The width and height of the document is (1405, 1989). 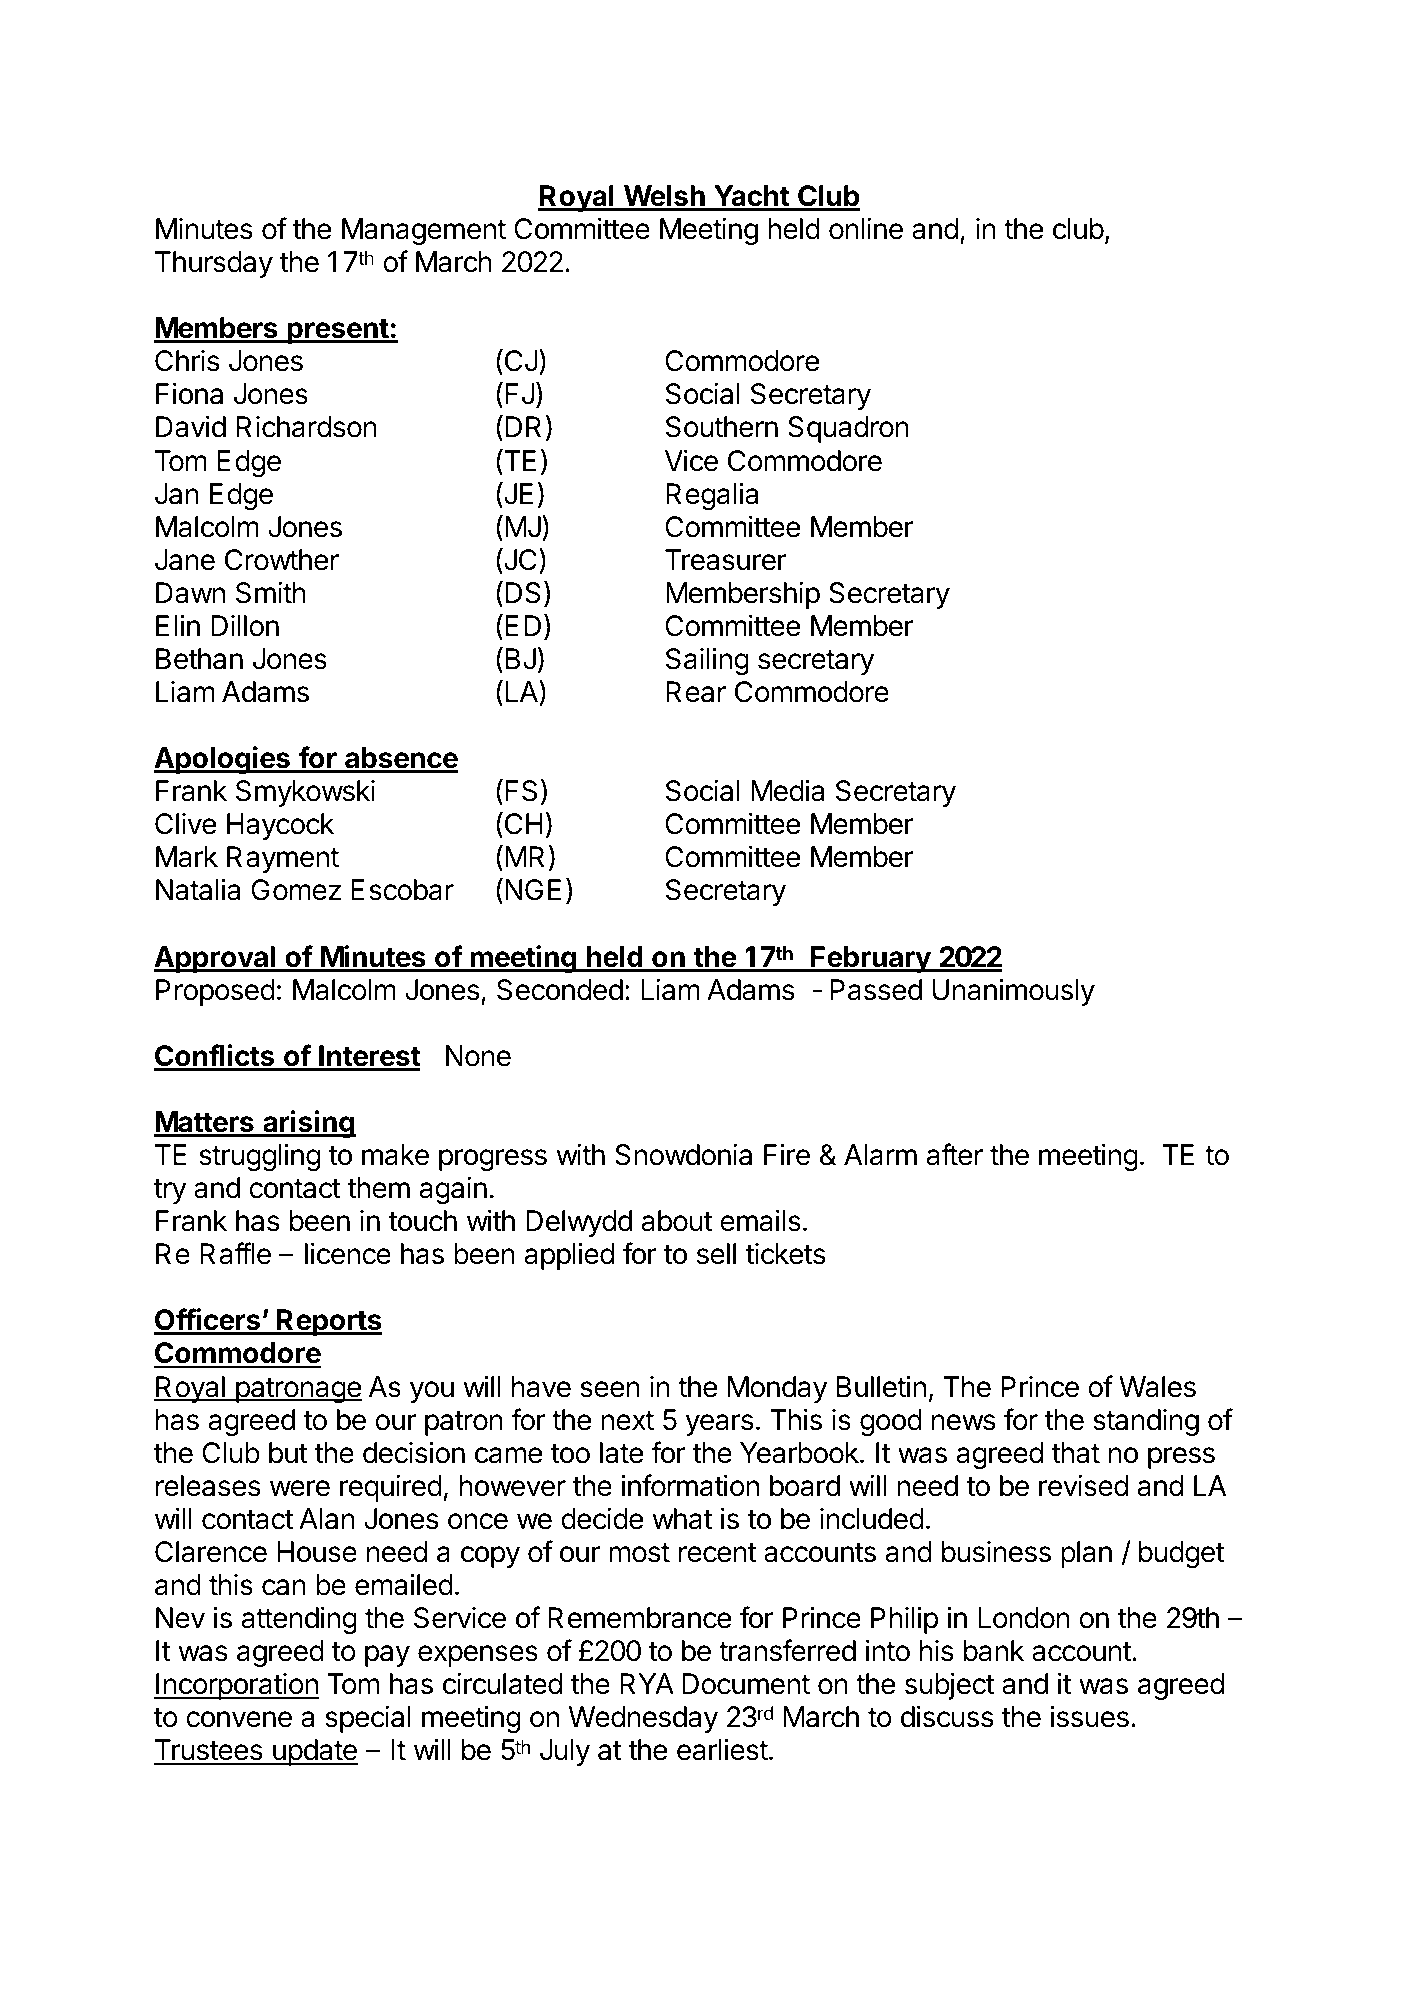 I want to click on Proposed, so click(x=215, y=992).
